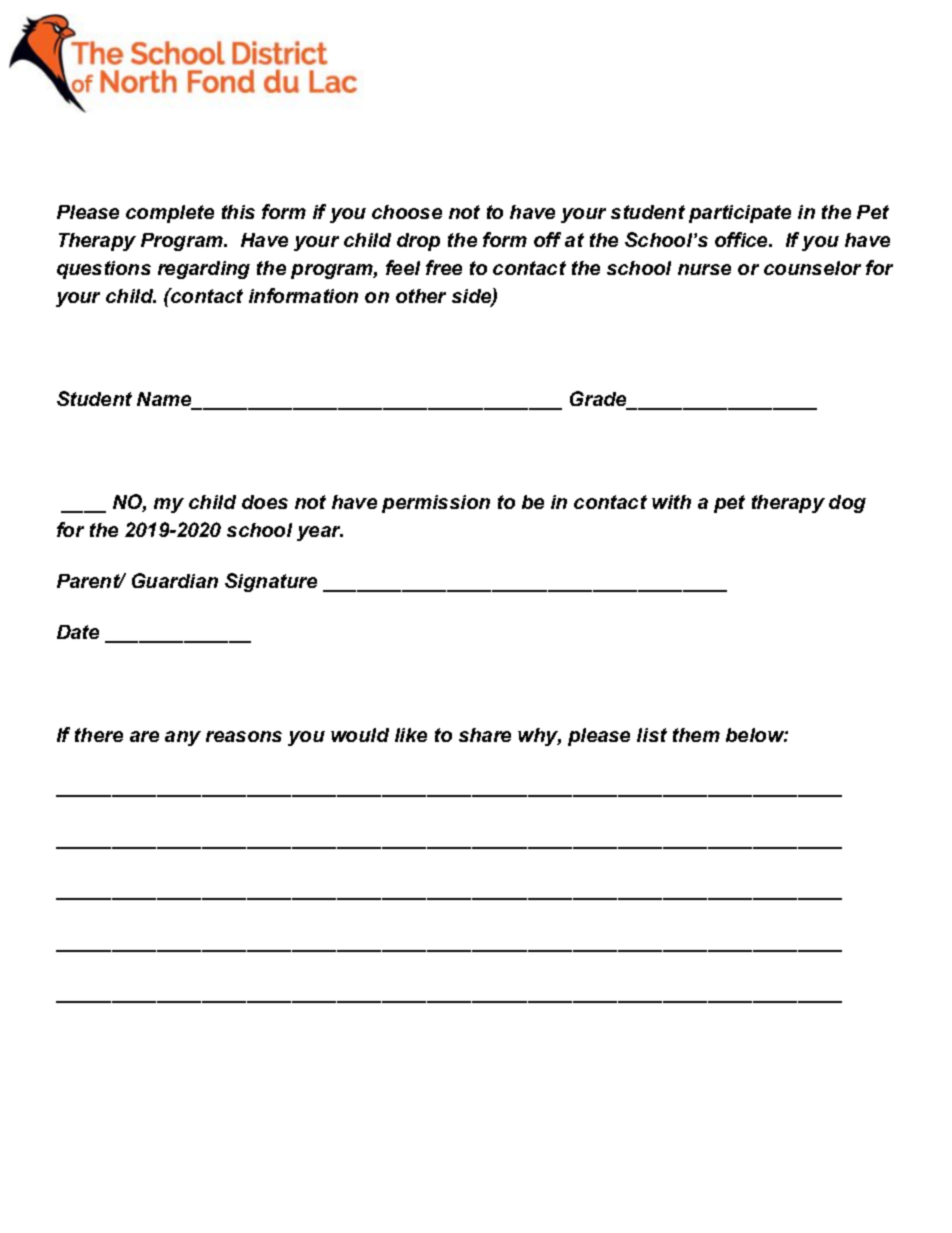 This screenshot has height=1233, width=952. I want to click on drop, so click(418, 242).
